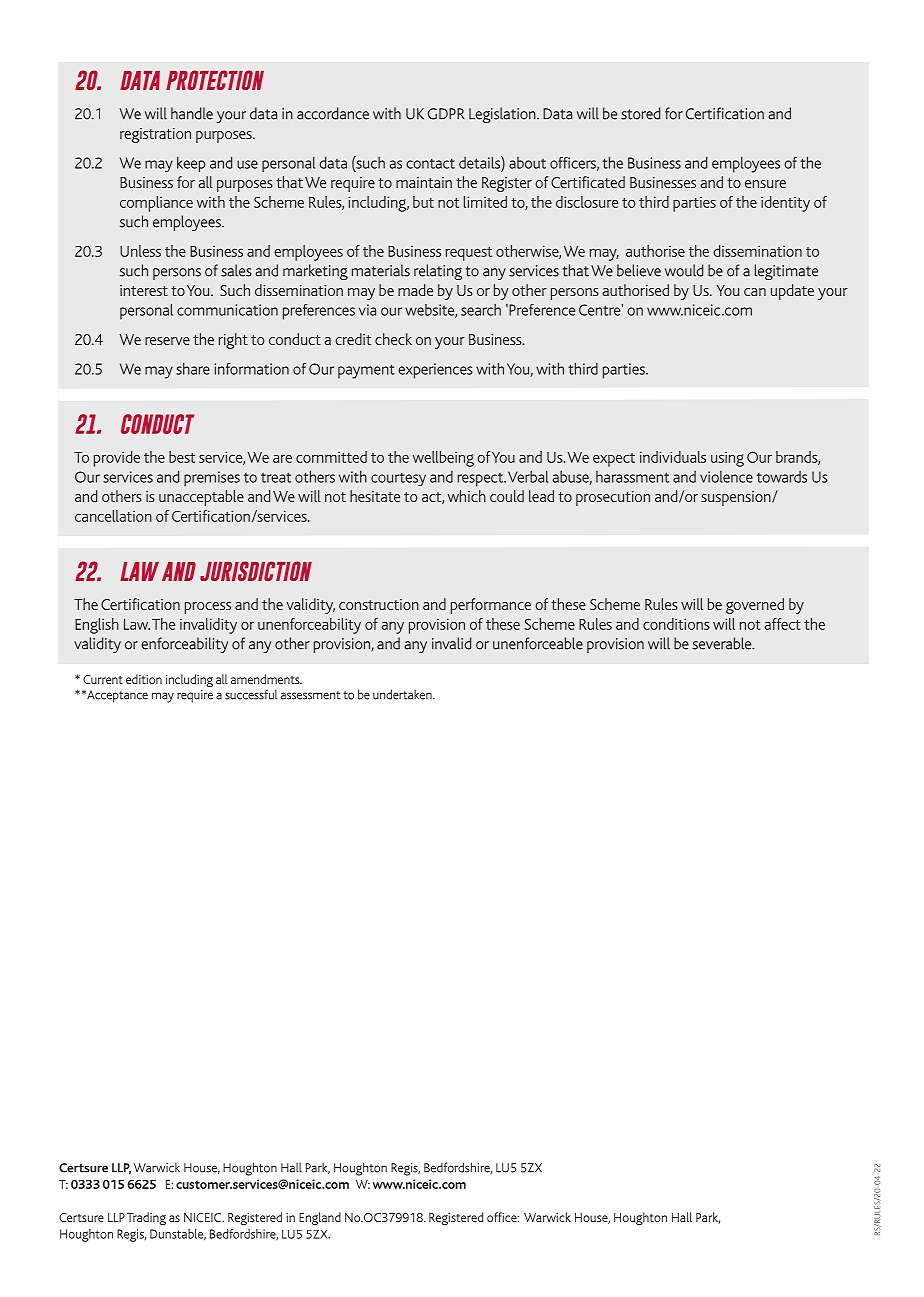  I want to click on England, so click(320, 1218).
